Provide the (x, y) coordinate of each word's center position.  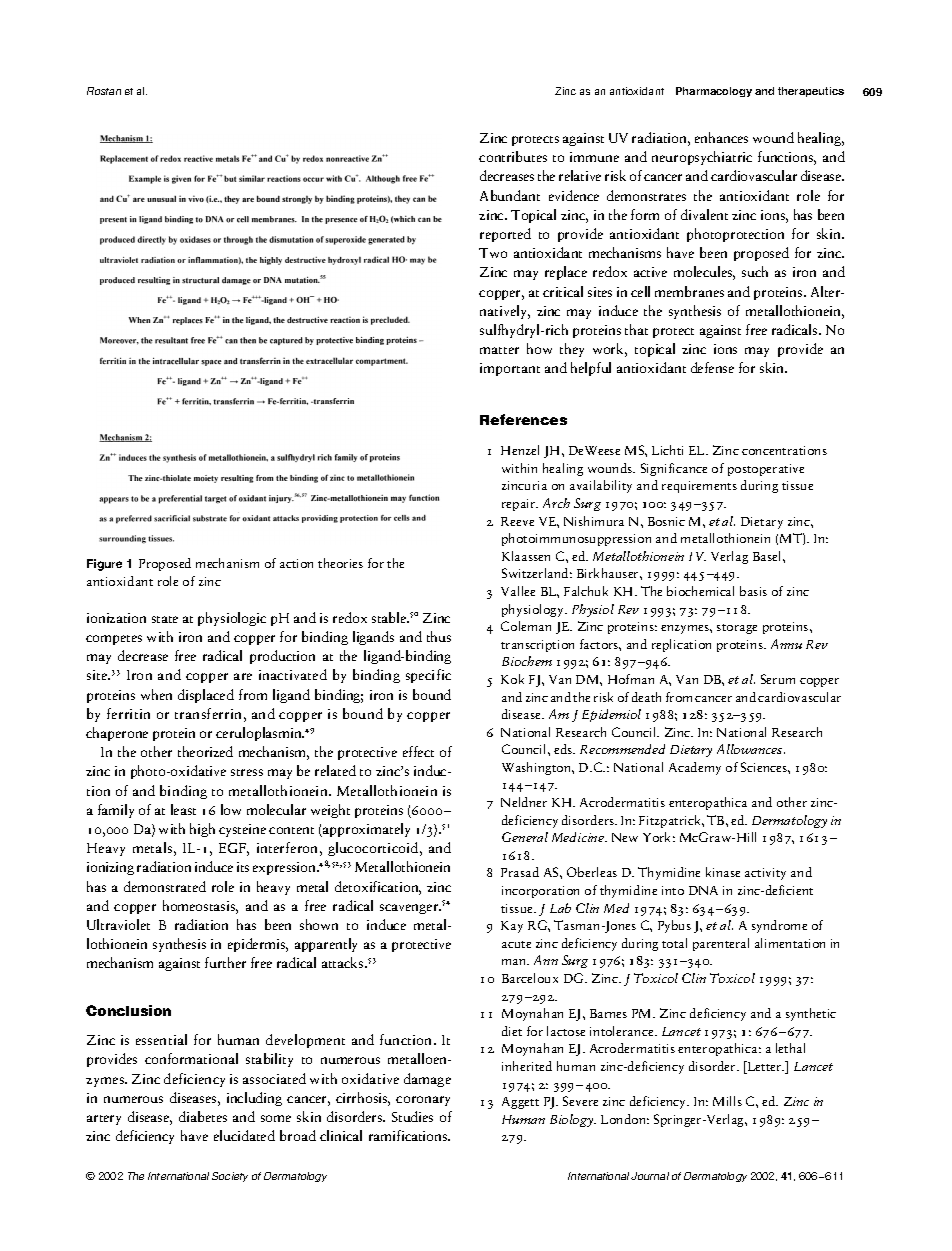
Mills (727, 1101)
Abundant (510, 195)
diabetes (203, 1116)
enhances (721, 137)
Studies (412, 1116)
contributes (513, 156)
